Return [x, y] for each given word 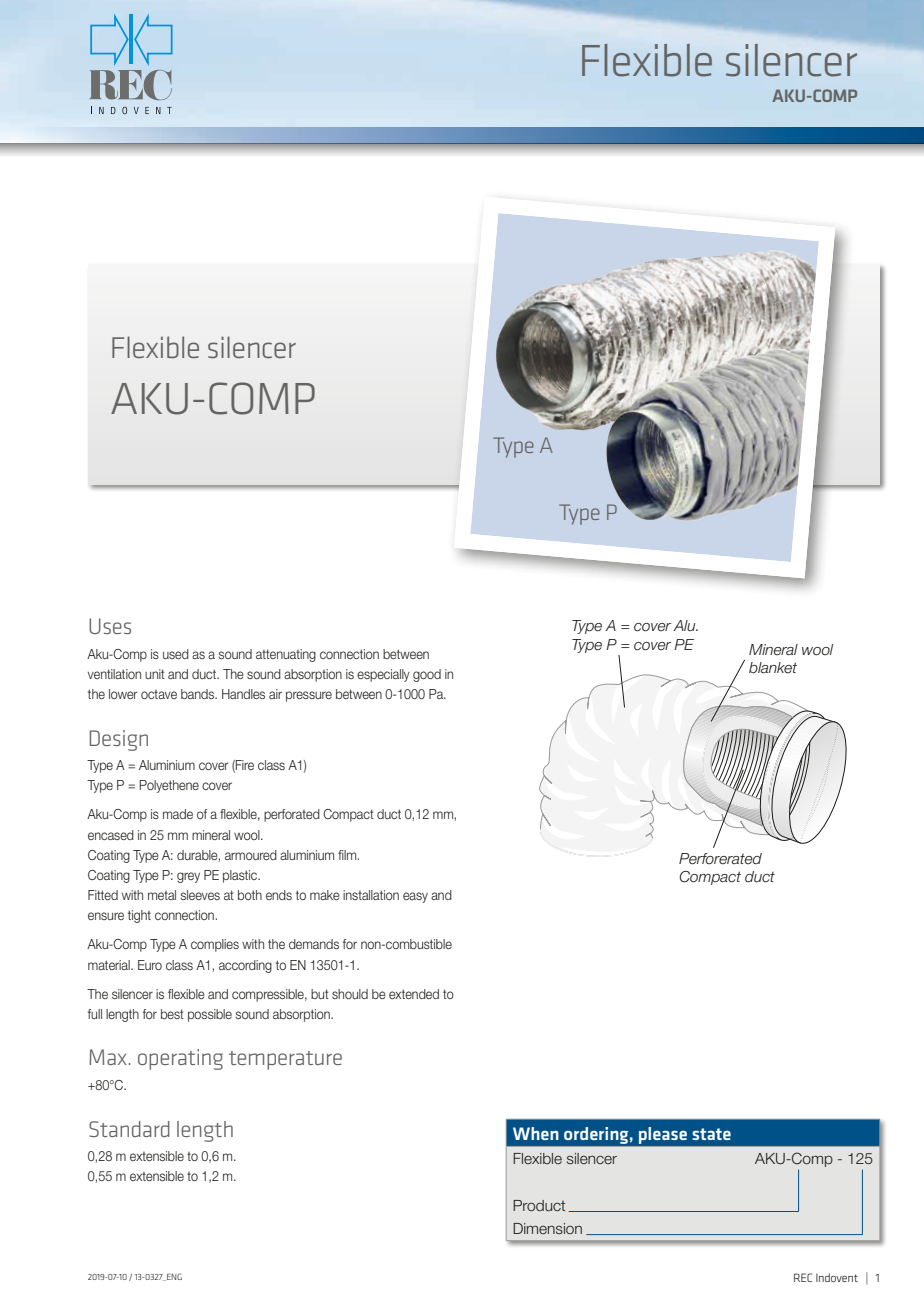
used [176, 654]
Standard [129, 1129]
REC [803, 1277]
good [427, 675]
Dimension [547, 1228]
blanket [773, 668]
